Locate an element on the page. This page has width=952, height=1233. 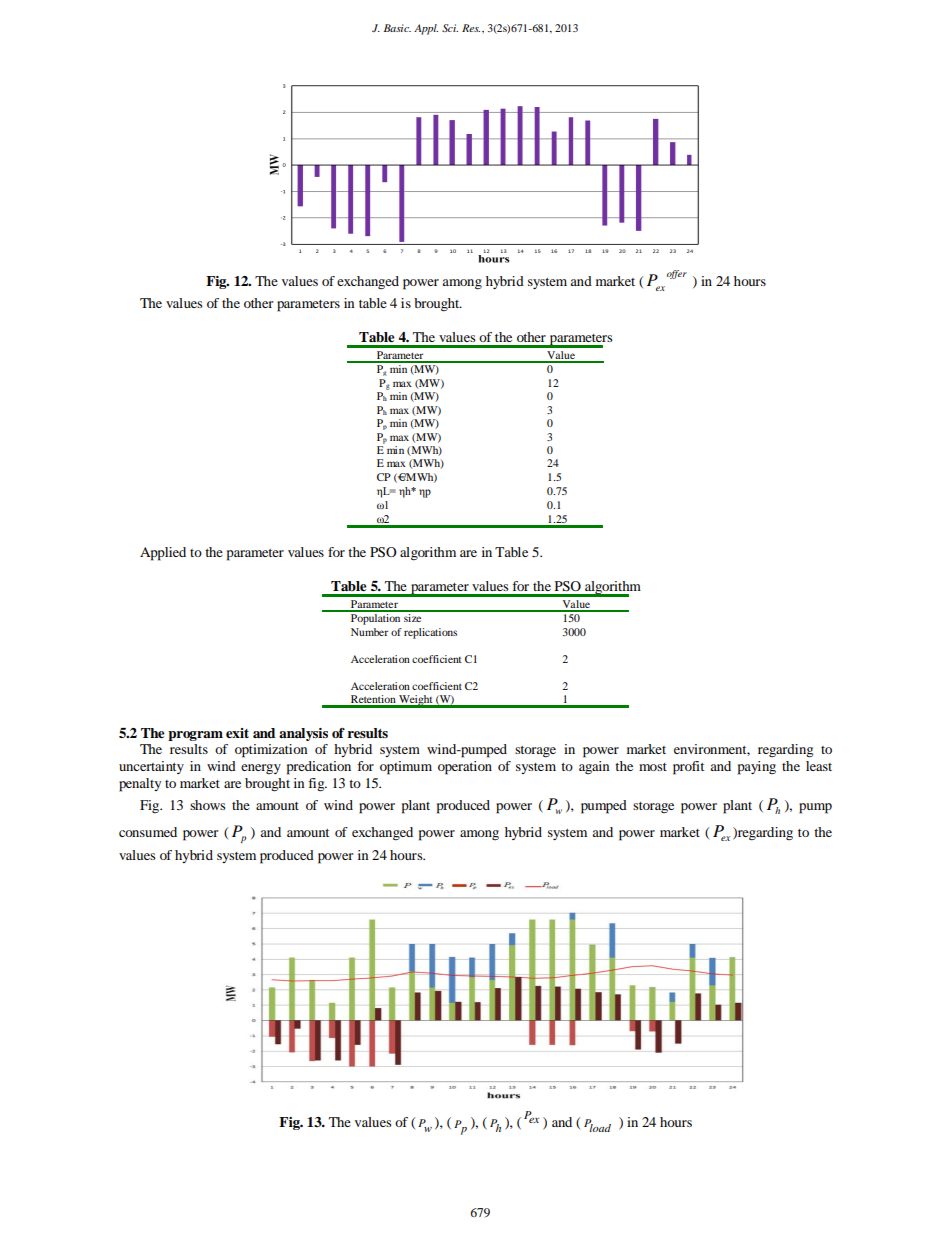
Sci is located at coordinates (450, 28).
